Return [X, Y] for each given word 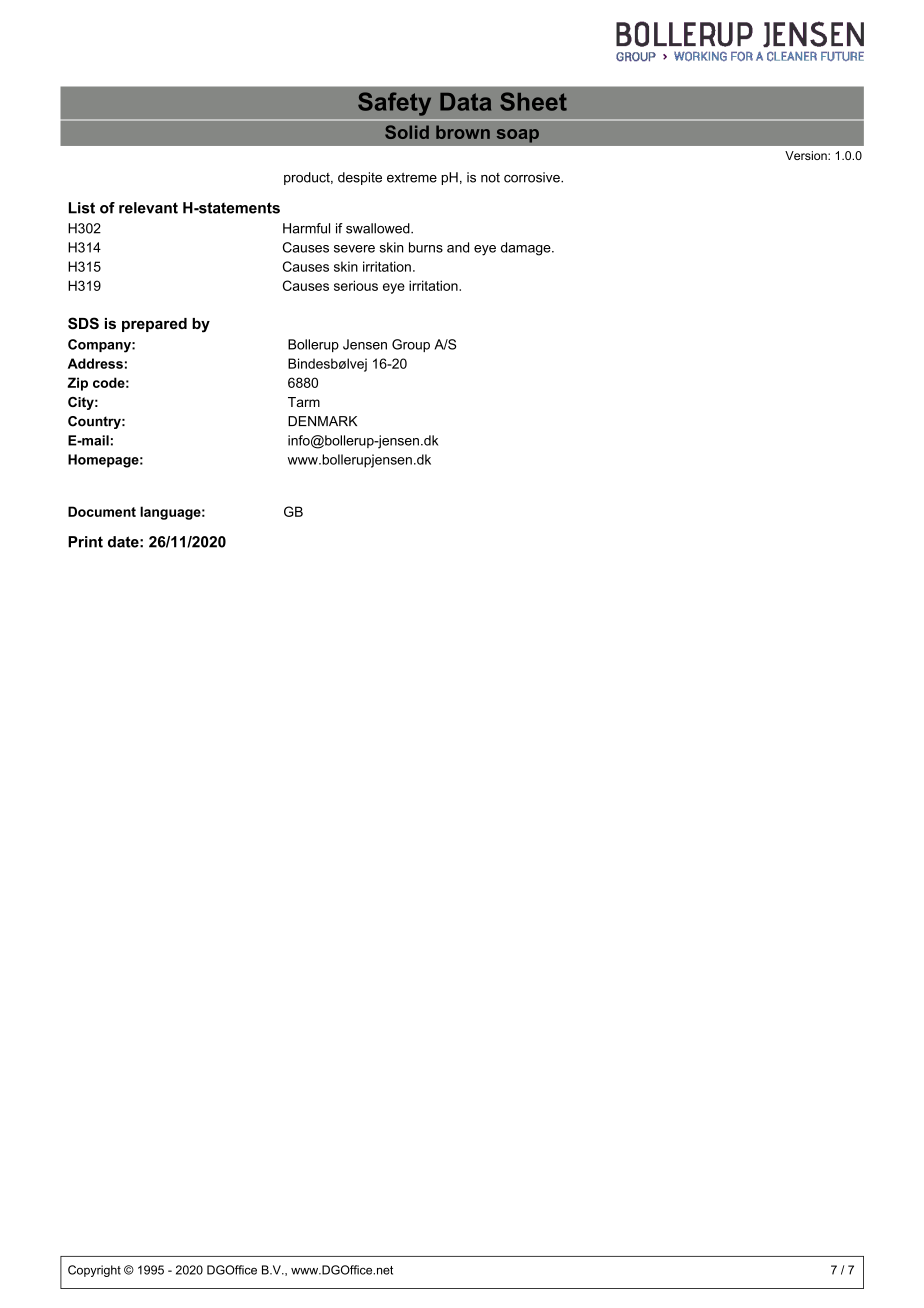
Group [411, 345]
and [458, 247]
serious [356, 285]
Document [102, 511]
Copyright [94, 1271]
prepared [154, 325]
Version [807, 155]
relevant [148, 208]
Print [85, 542]
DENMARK [322, 421]
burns [426, 247]
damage [527, 249]
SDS [83, 323]
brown [463, 132]
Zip [77, 384]
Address [95, 363]
